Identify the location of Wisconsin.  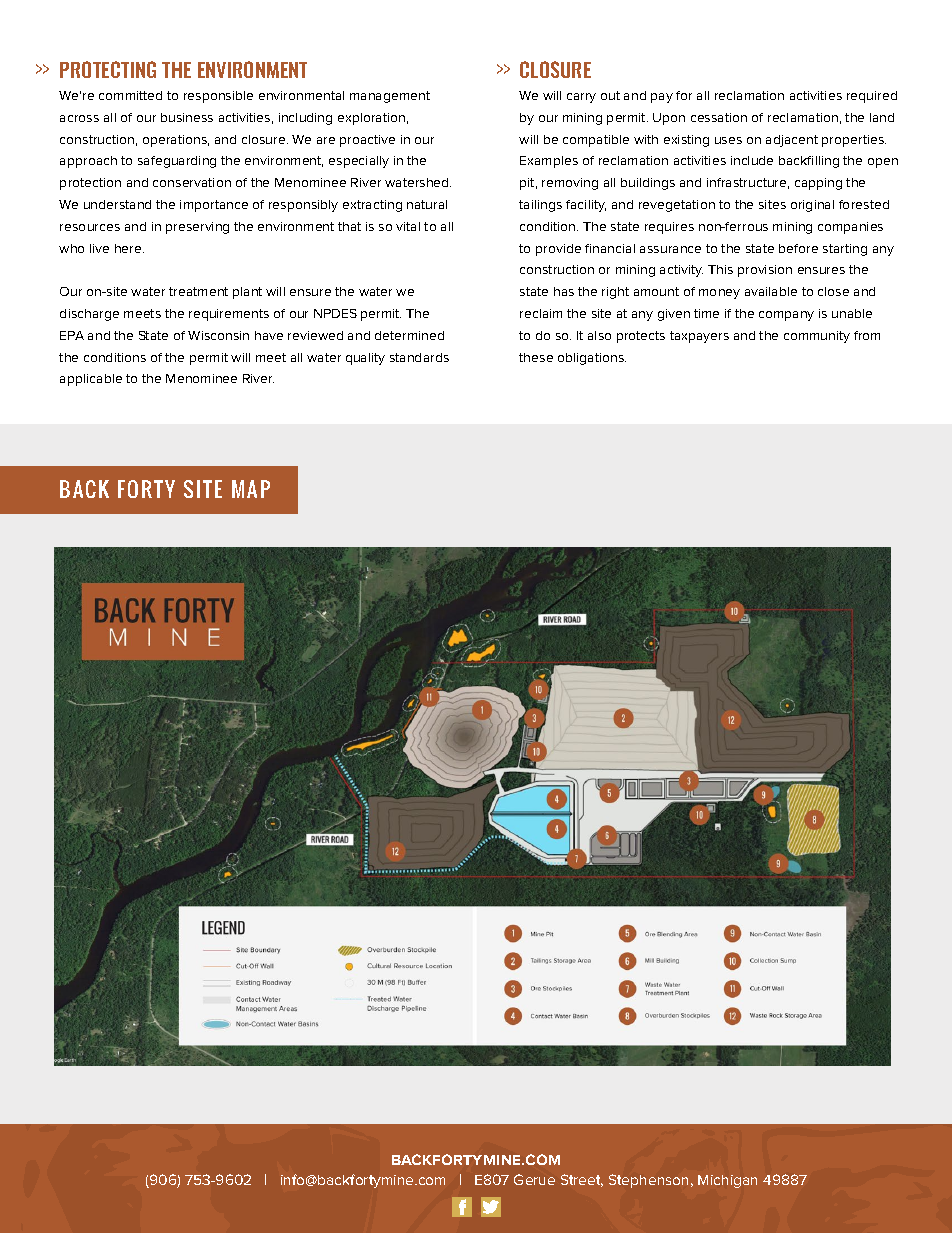
(218, 335).
